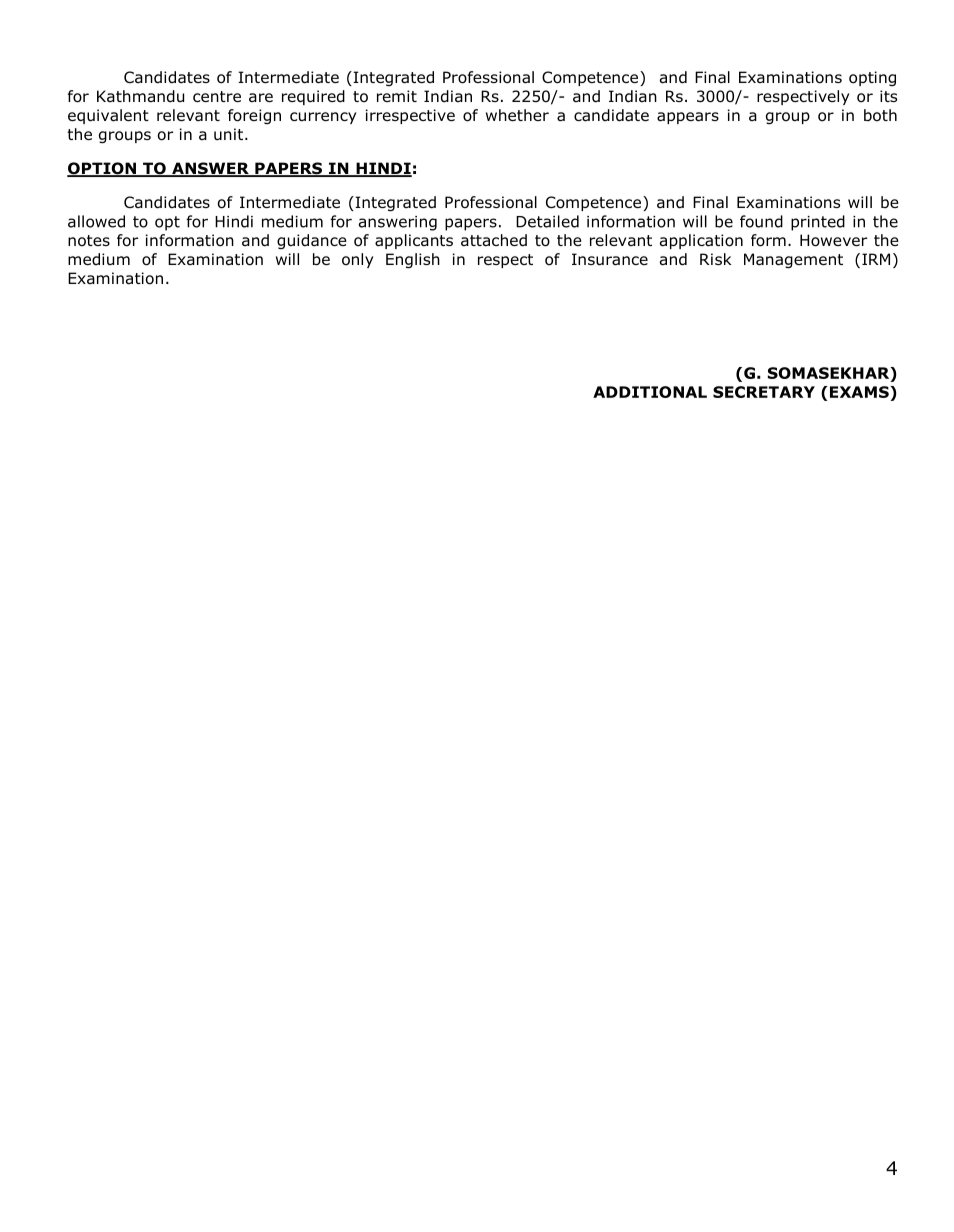 The height and width of the document is (1232, 954). What do you see at coordinates (547, 221) in the document?
I see `Detailed` at bounding box center [547, 221].
